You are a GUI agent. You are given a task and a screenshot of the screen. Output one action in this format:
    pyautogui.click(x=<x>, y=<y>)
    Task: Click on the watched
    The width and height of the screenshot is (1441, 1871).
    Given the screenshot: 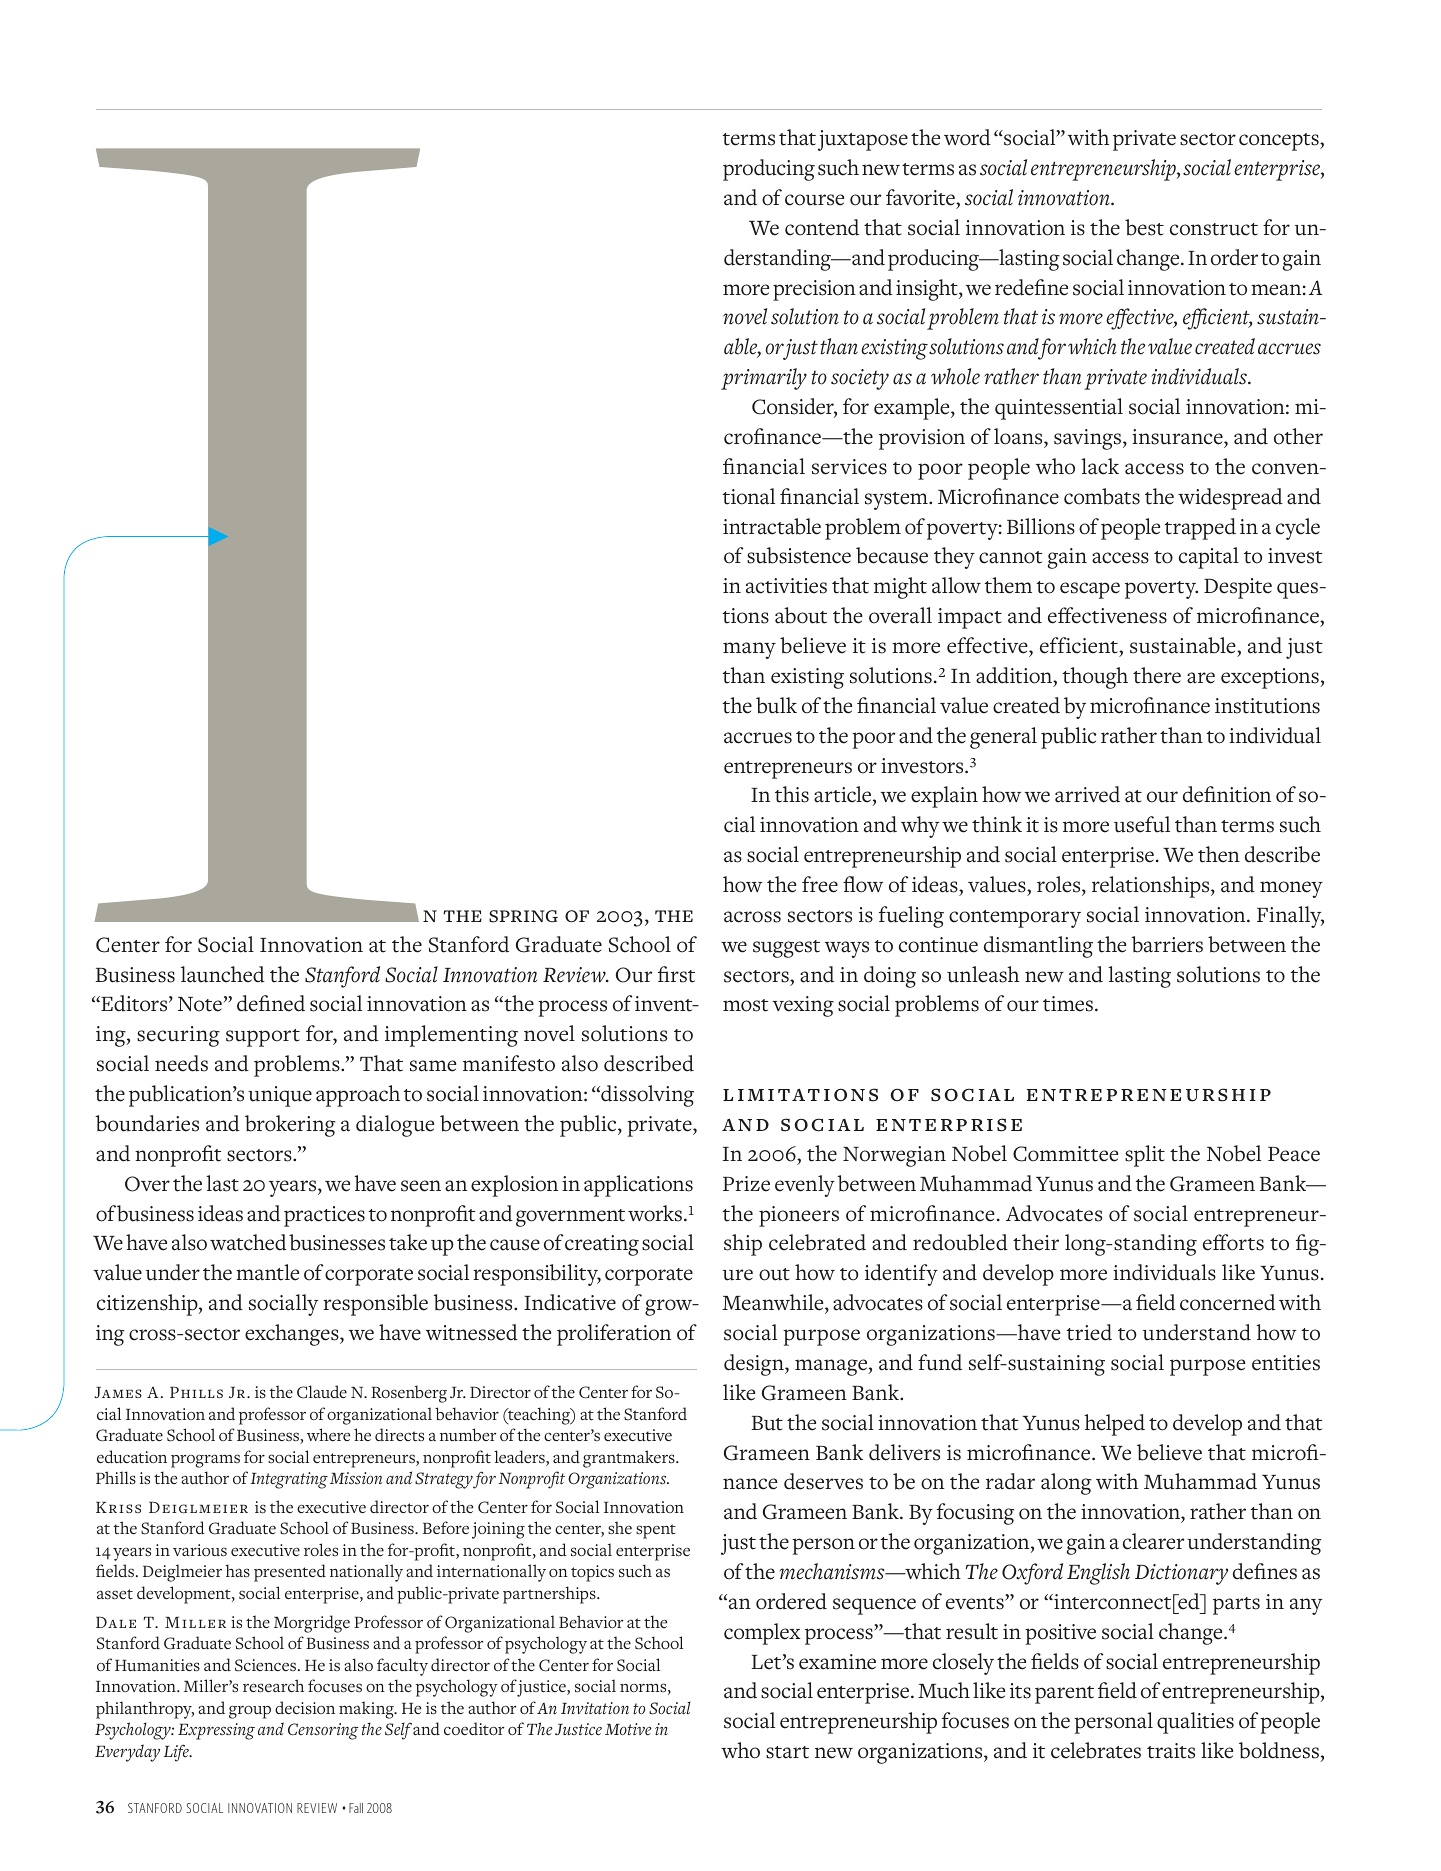 What is the action you would take?
    pyautogui.click(x=248, y=1242)
